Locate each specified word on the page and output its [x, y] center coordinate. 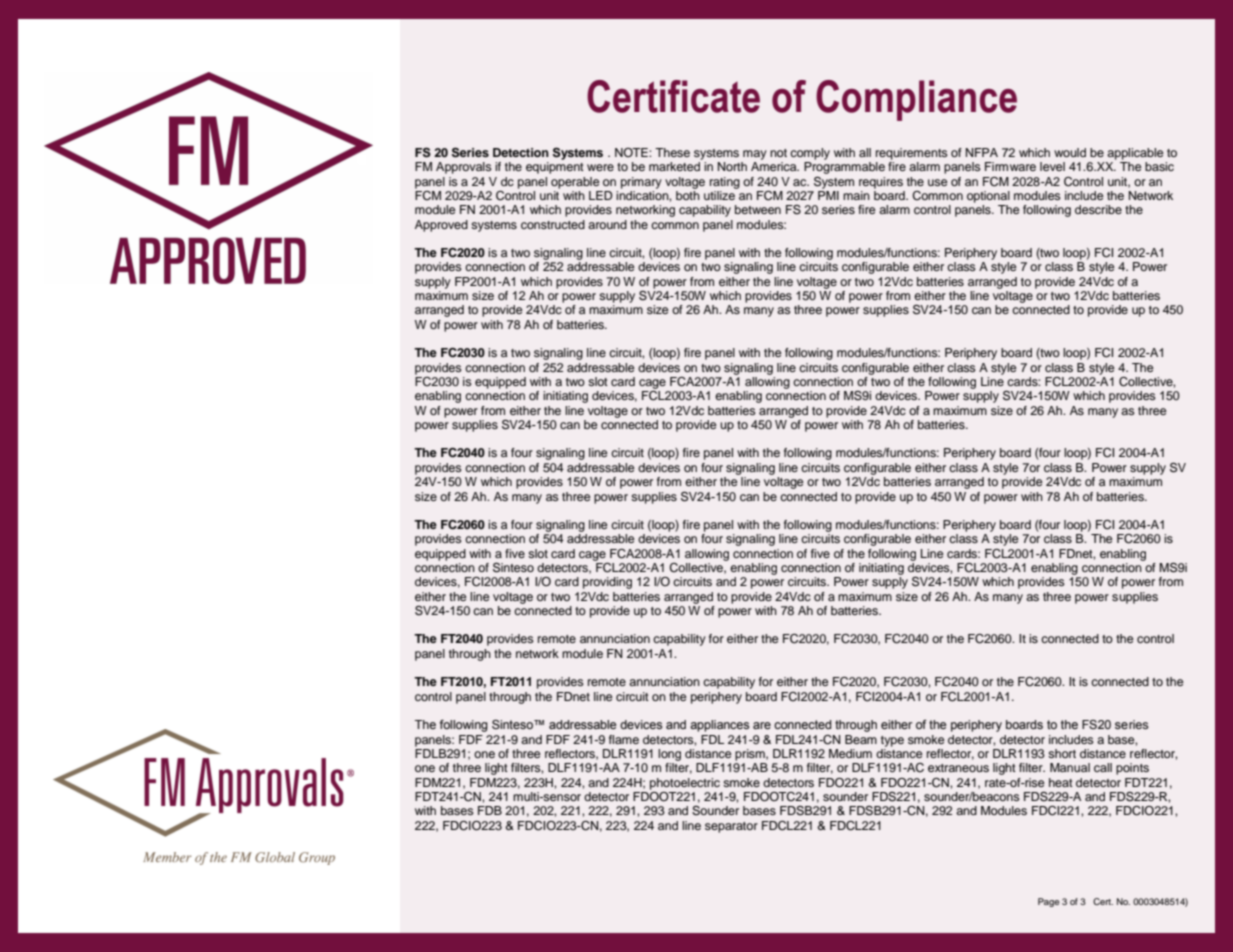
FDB [490, 810]
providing [607, 583]
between [758, 209]
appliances [719, 726]
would [1070, 152]
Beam [861, 739]
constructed [553, 224]
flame [624, 739]
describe [1098, 209]
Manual [1070, 767]
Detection [521, 152]
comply [810, 154]
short [1062, 753]
